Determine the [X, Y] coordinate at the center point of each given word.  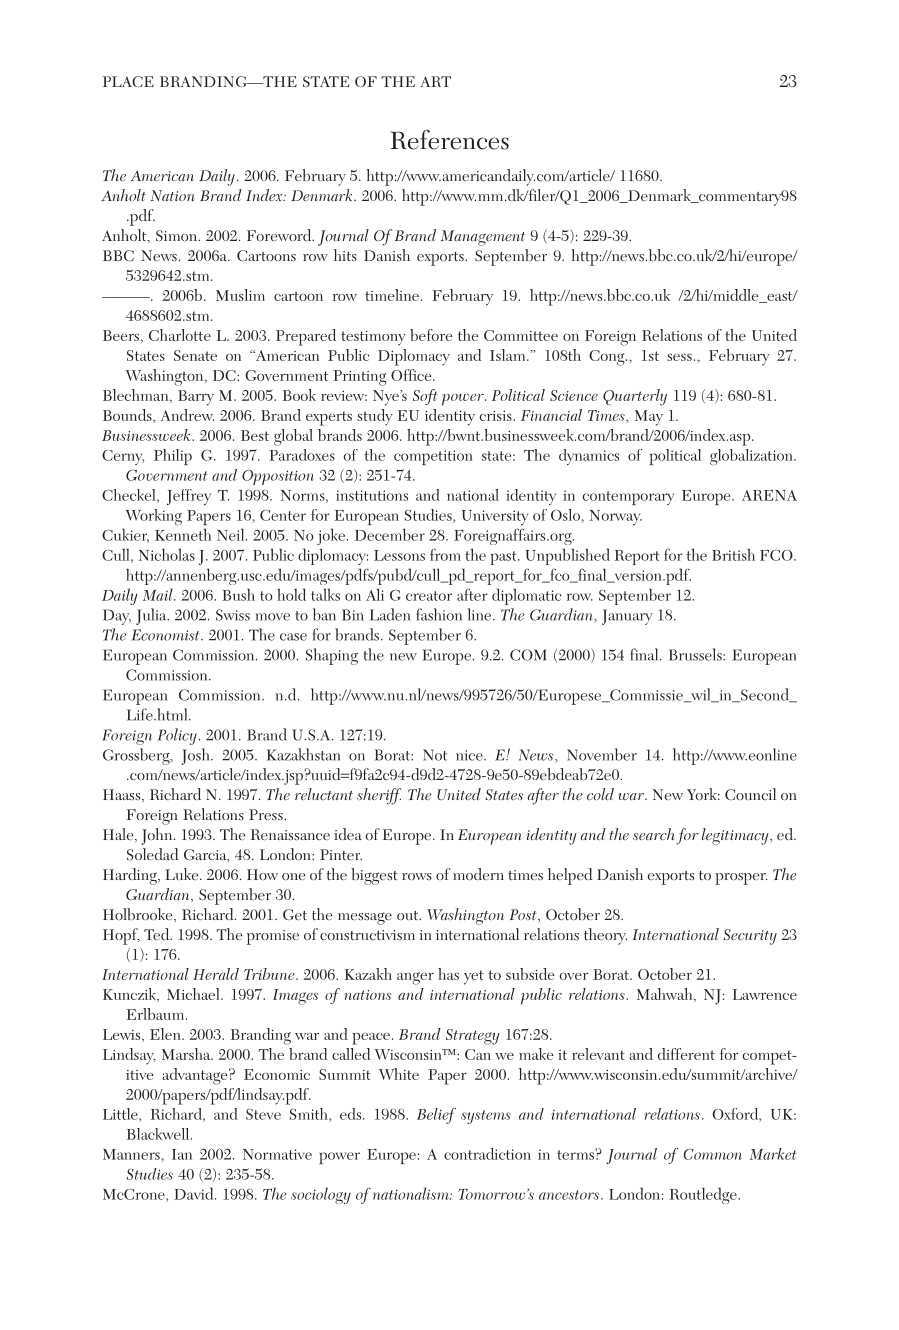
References [449, 140]
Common [712, 1154]
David [195, 1193]
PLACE [128, 81]
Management [483, 238]
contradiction [487, 1154]
